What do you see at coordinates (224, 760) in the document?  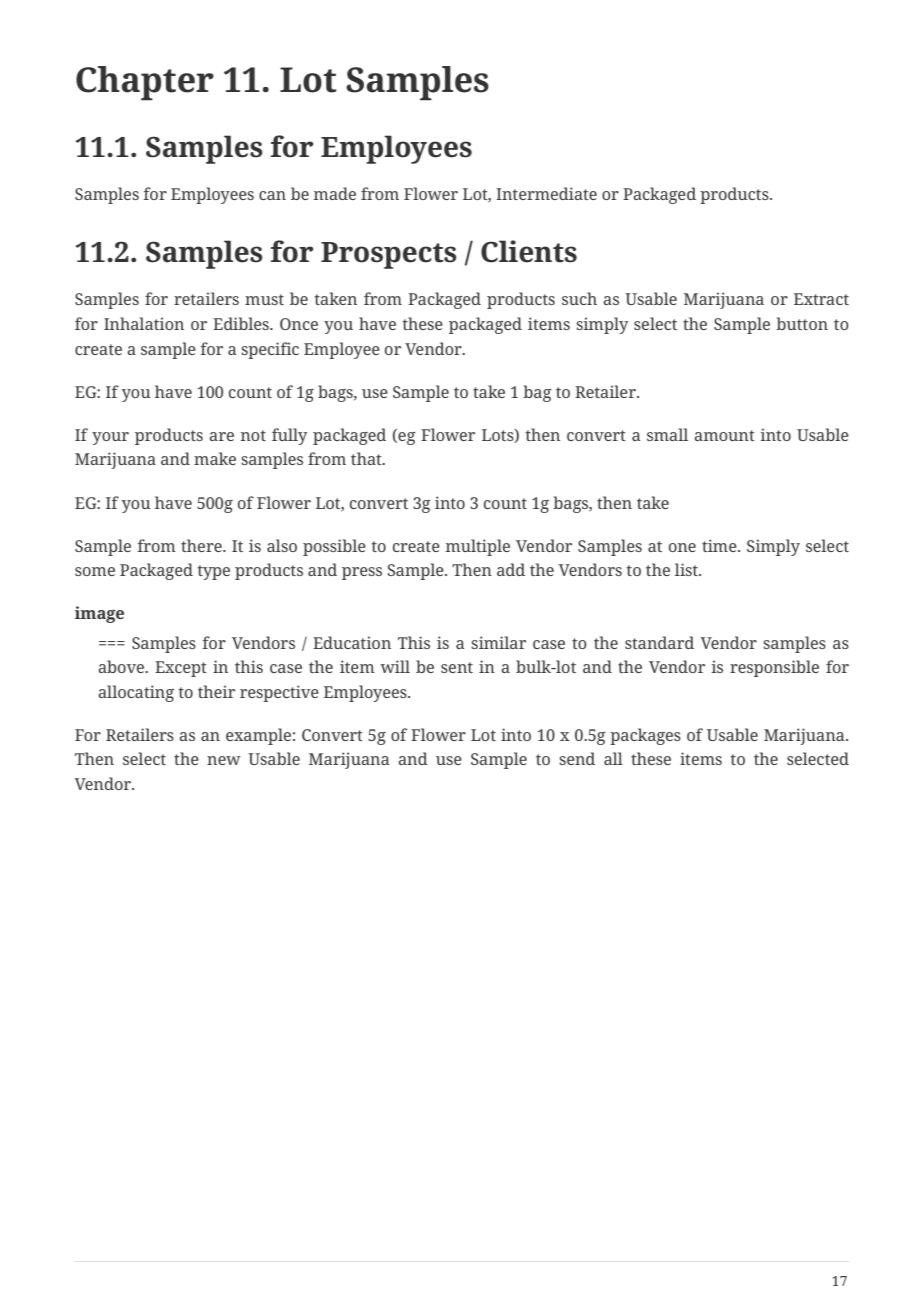 I see `new` at bounding box center [224, 760].
